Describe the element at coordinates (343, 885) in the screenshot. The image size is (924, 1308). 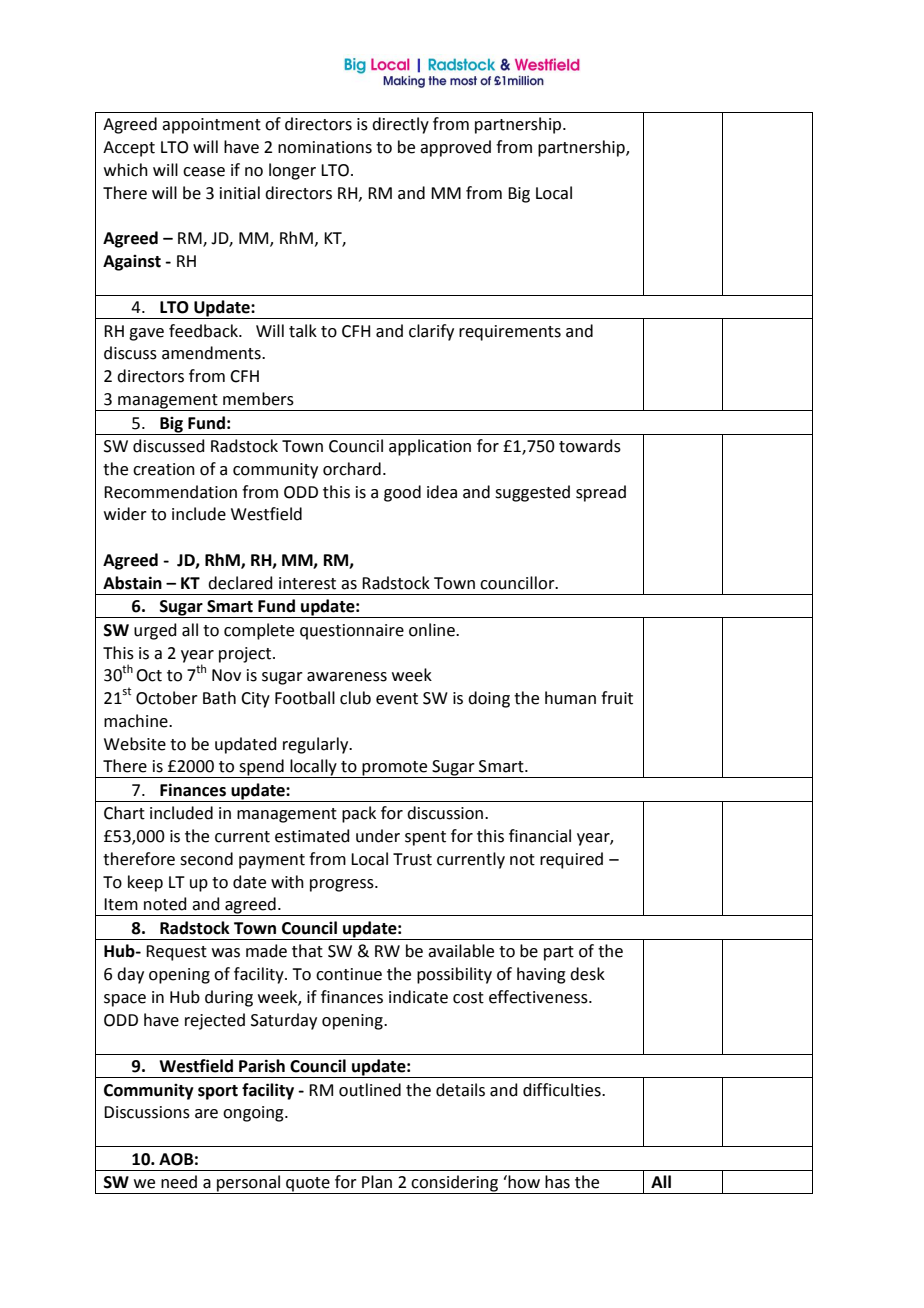
I see `progress` at that location.
